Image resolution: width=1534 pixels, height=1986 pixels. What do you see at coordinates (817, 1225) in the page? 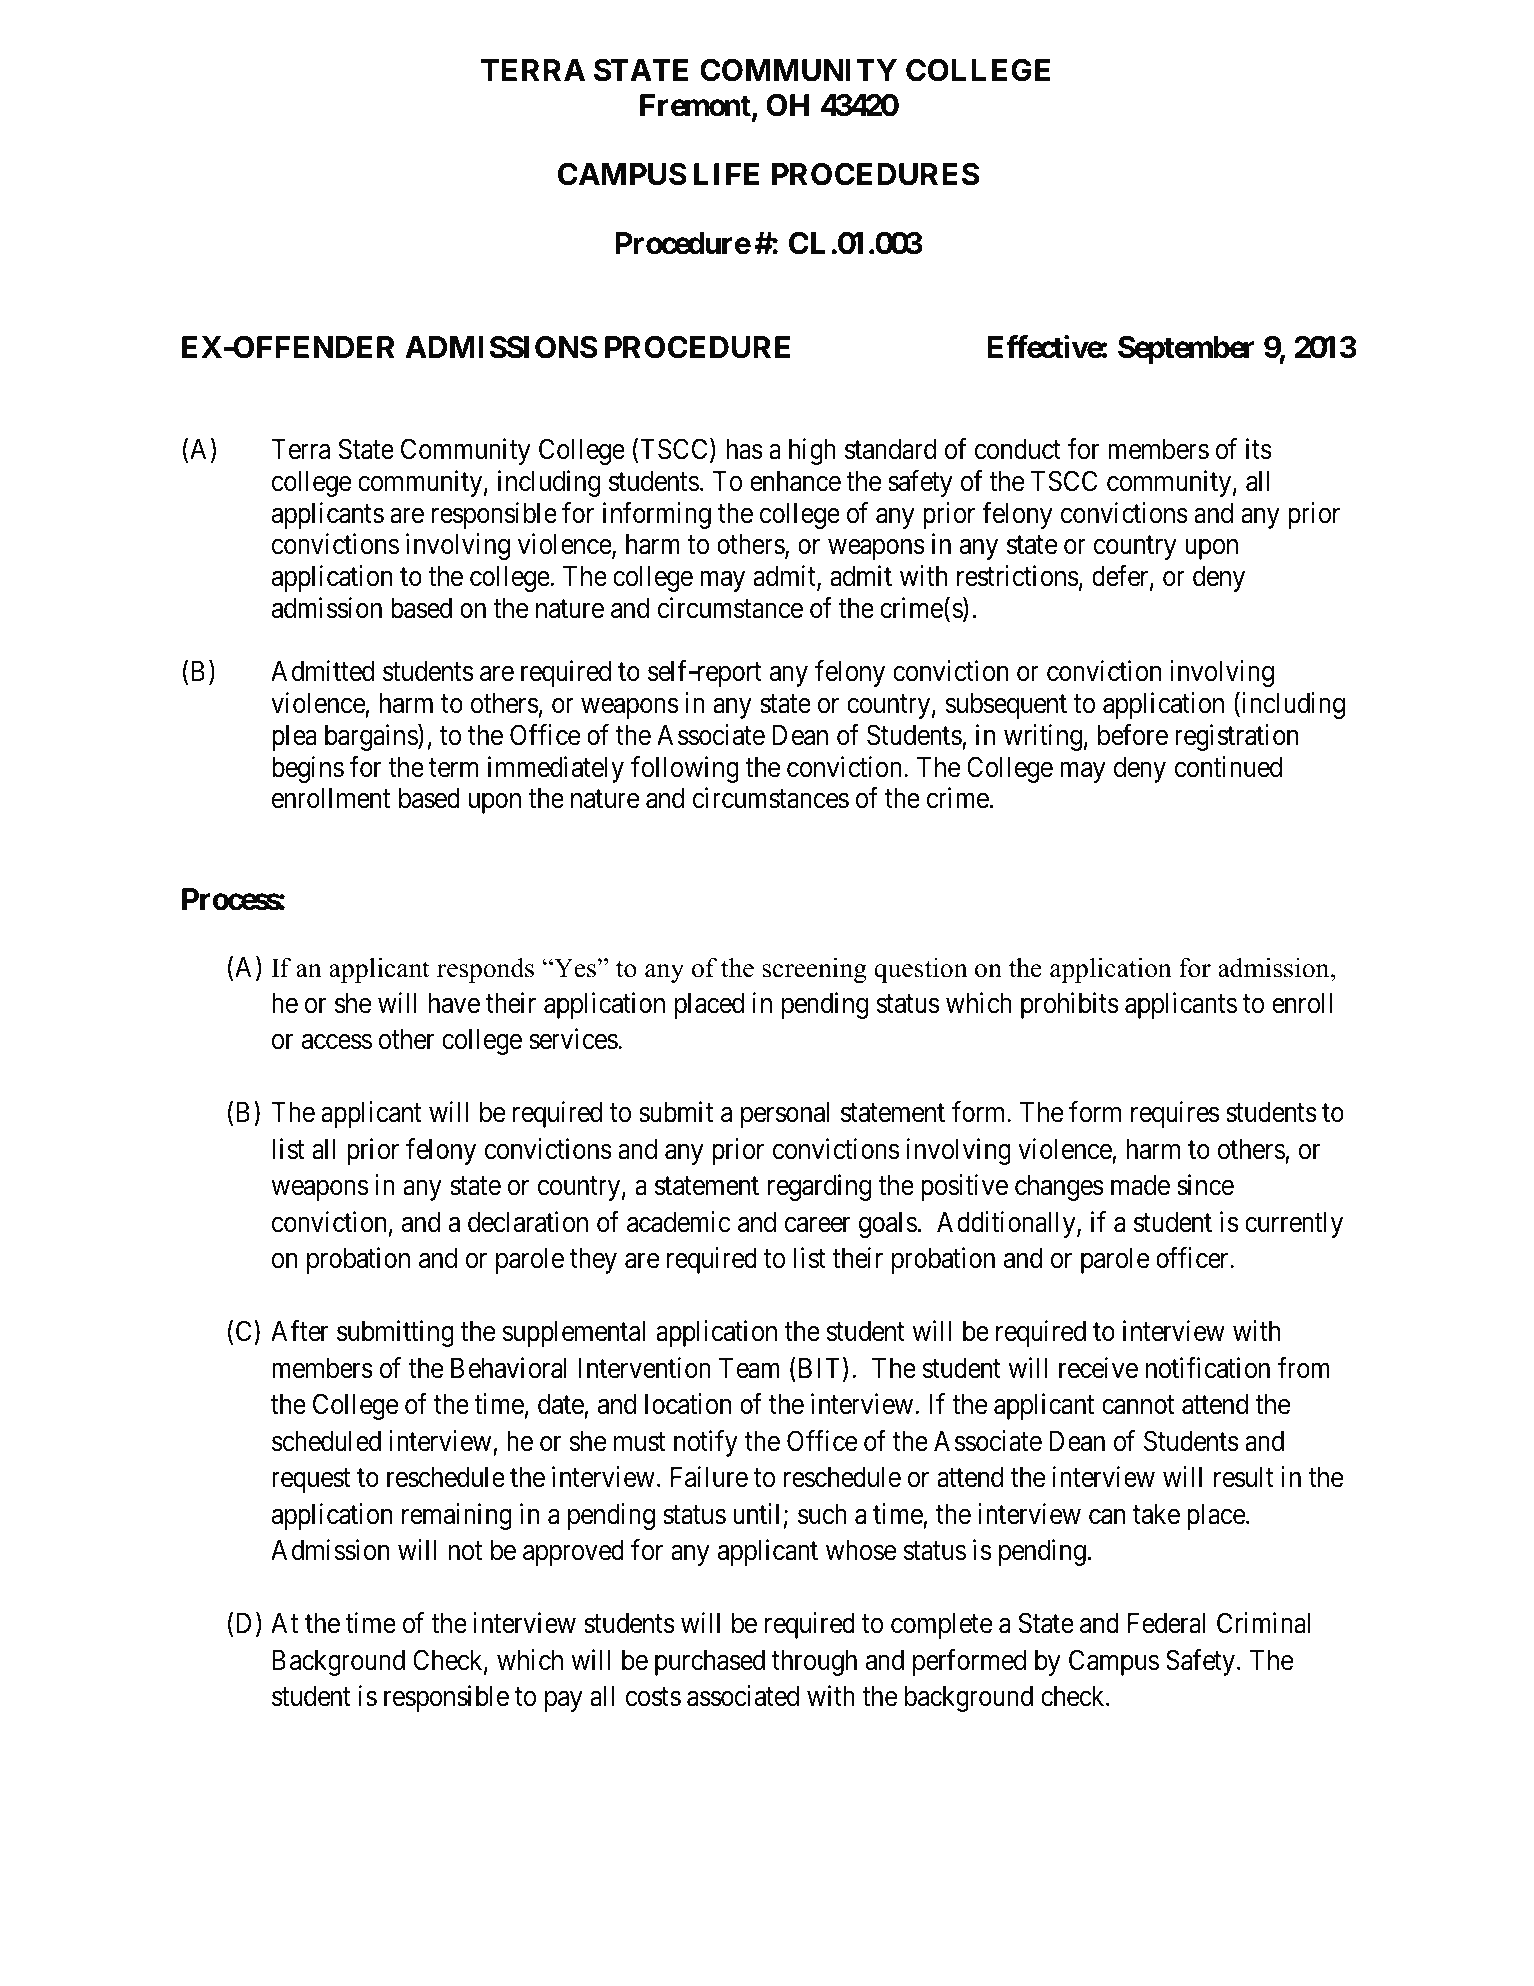
I see `career` at bounding box center [817, 1225].
